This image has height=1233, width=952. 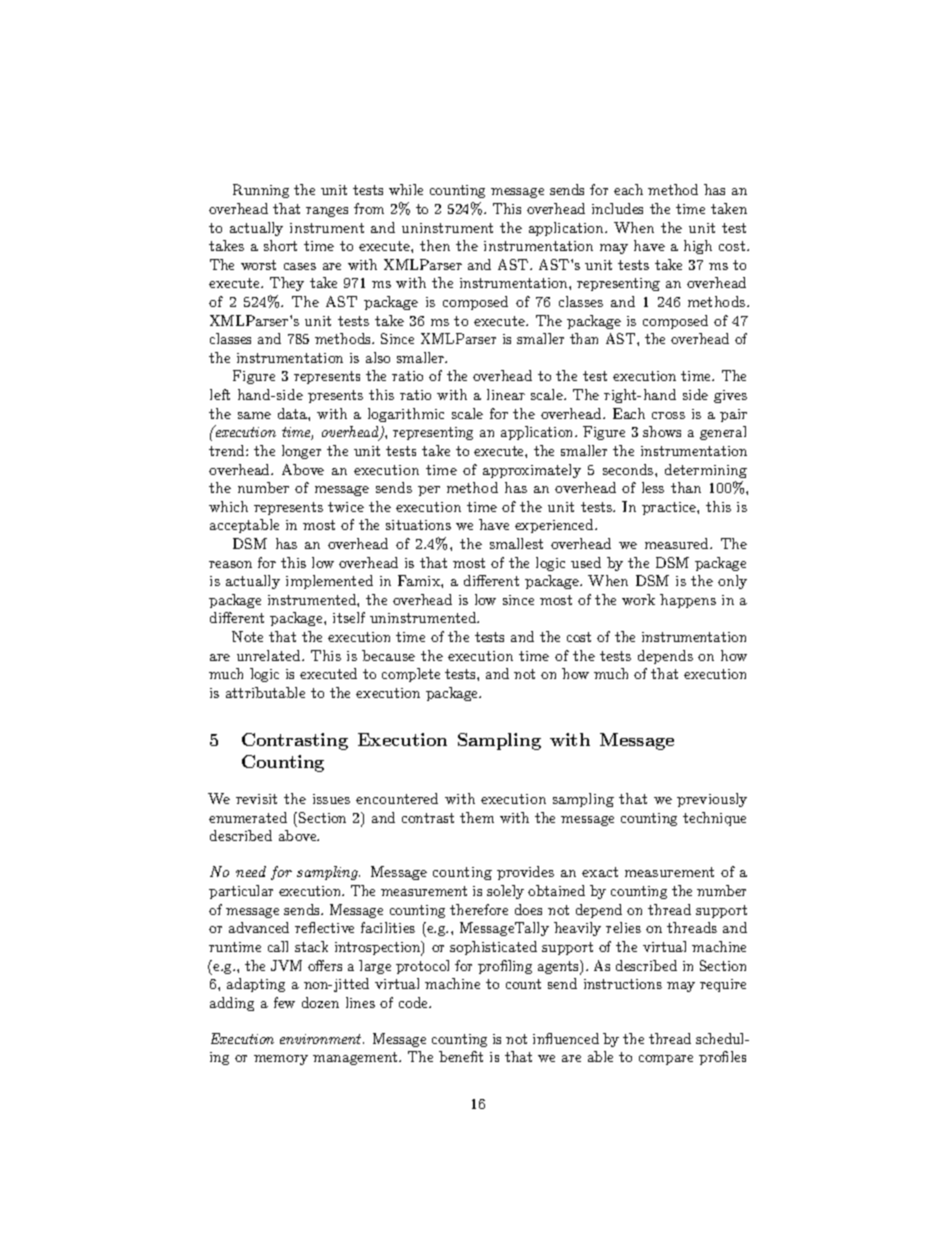 I want to click on high, so click(x=698, y=247).
